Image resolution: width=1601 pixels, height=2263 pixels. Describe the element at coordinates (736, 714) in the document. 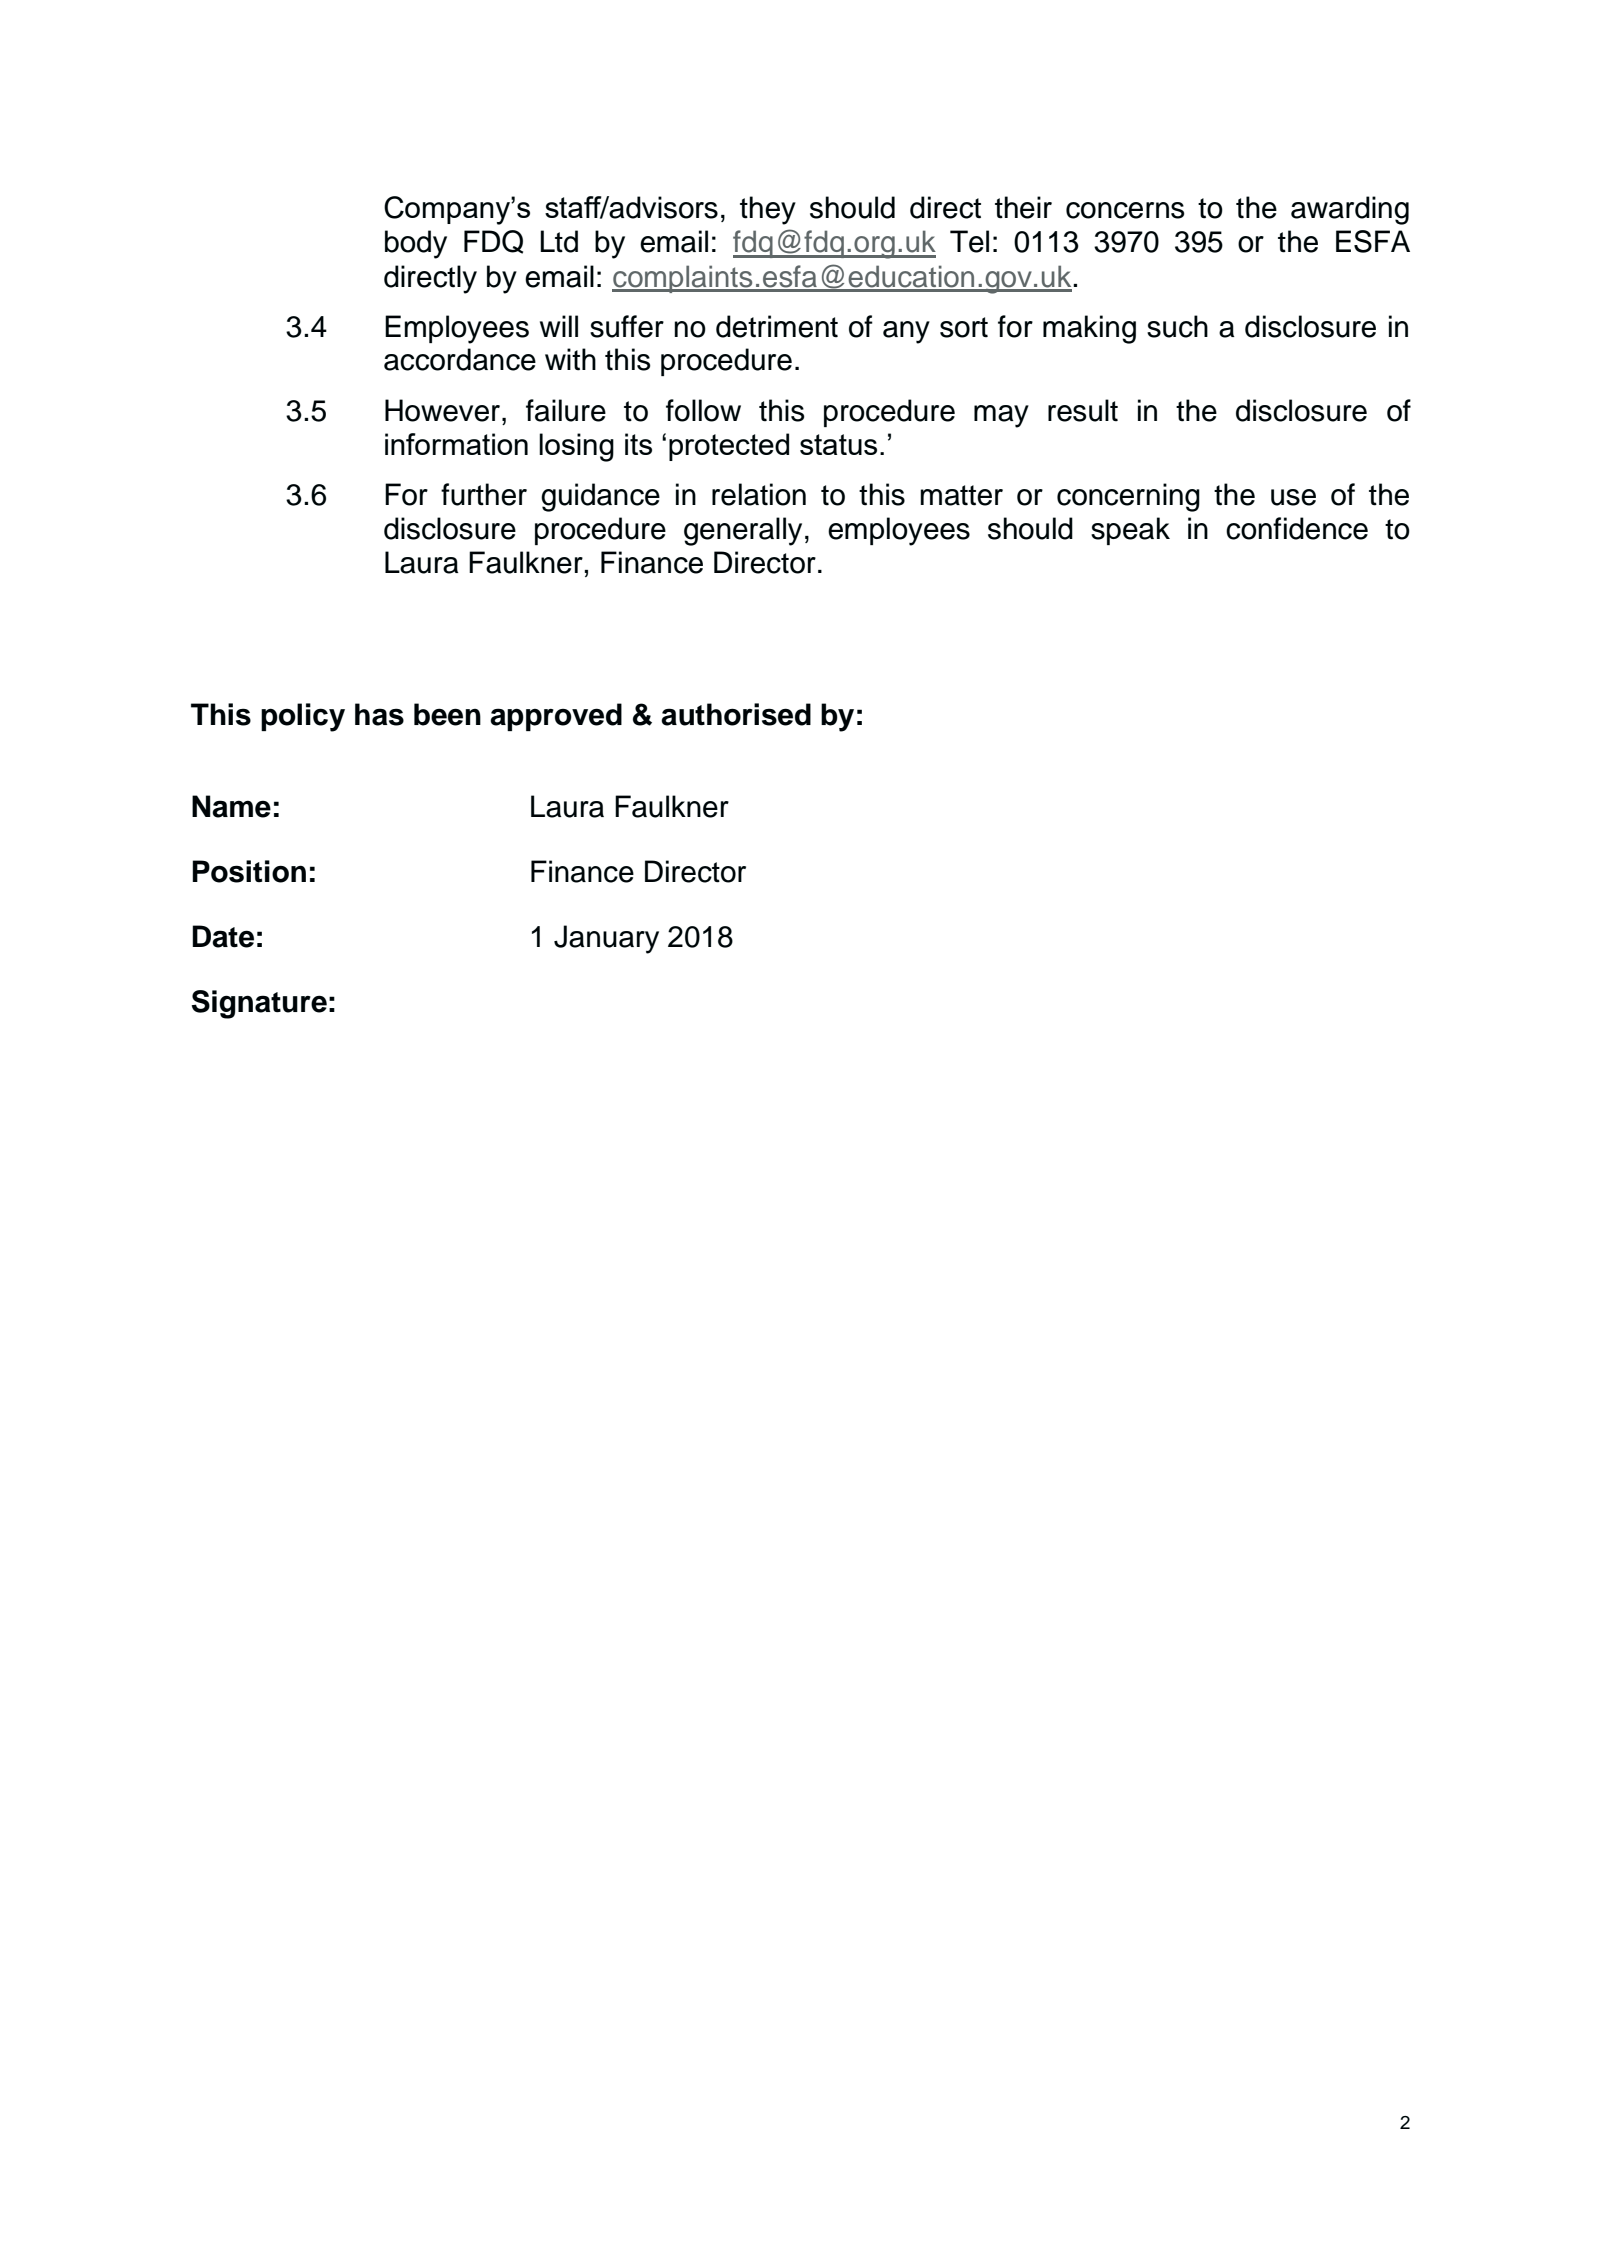

I see `authorised` at that location.
